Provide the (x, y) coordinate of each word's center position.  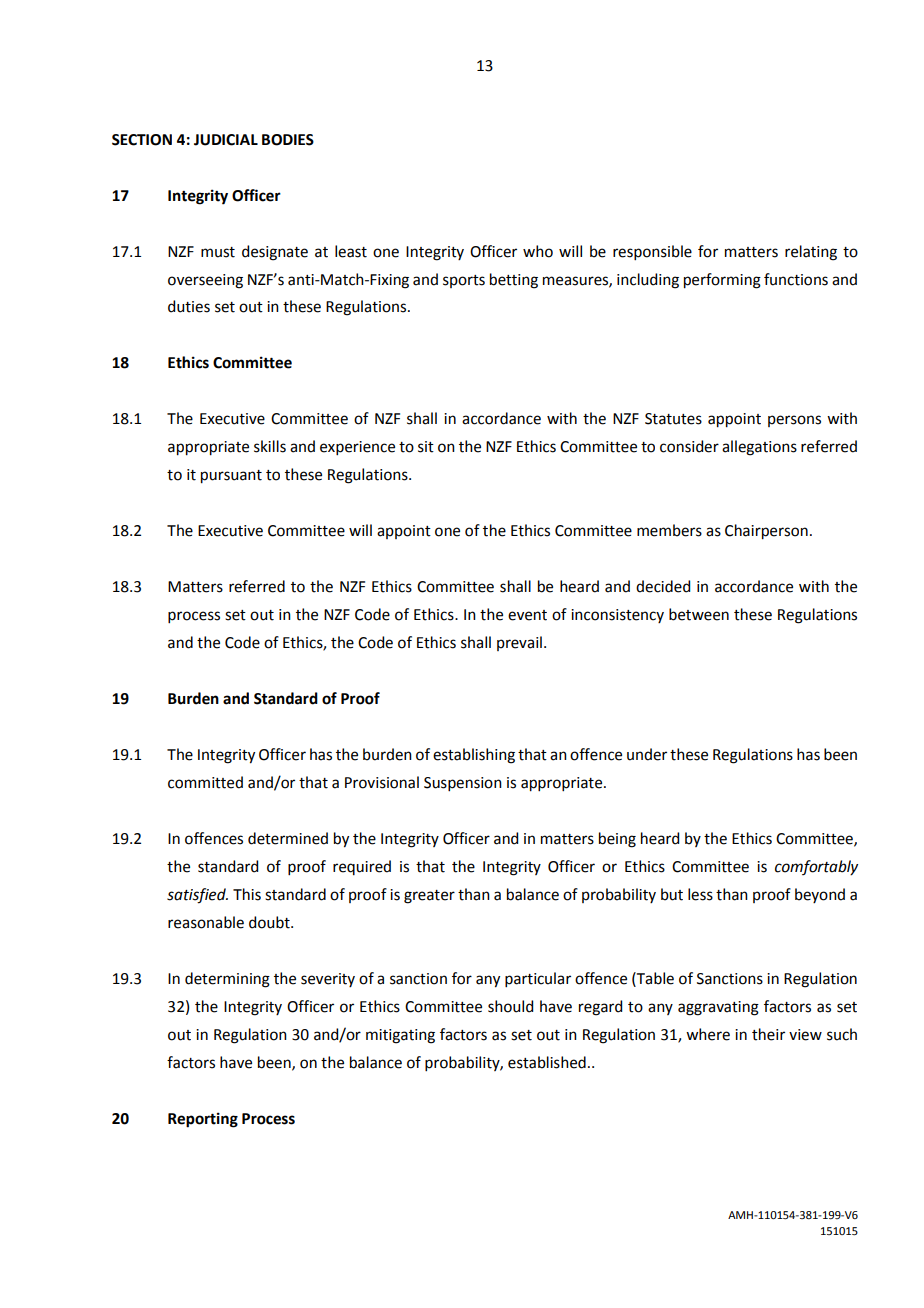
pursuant (231, 477)
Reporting (203, 1120)
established (547, 1062)
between (699, 614)
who (538, 251)
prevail (519, 643)
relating (811, 253)
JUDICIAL (226, 140)
